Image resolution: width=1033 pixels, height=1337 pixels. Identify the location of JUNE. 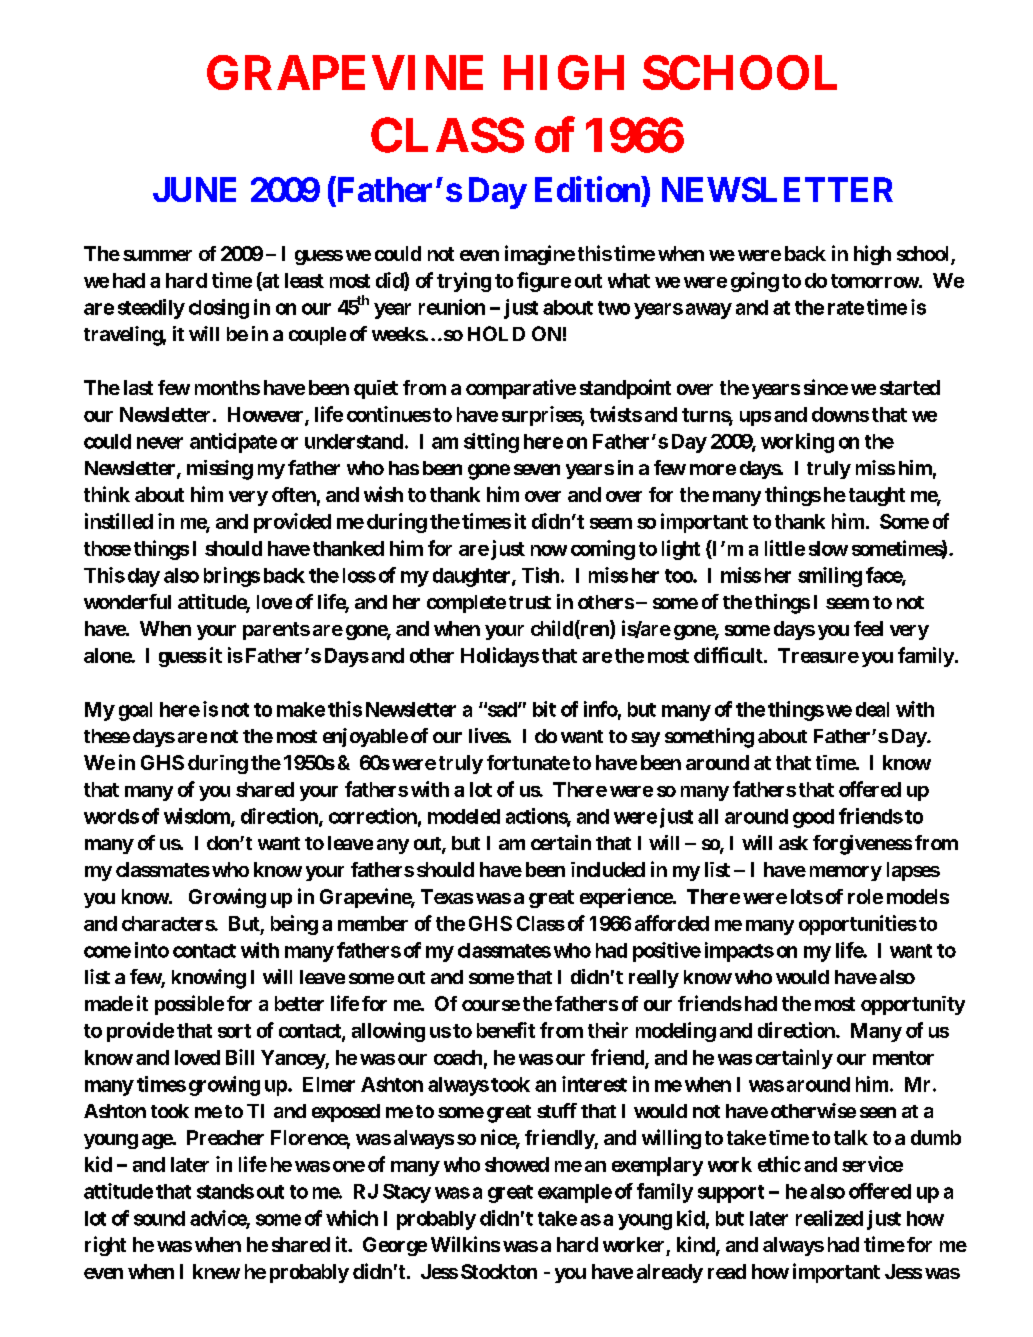
(194, 189).
